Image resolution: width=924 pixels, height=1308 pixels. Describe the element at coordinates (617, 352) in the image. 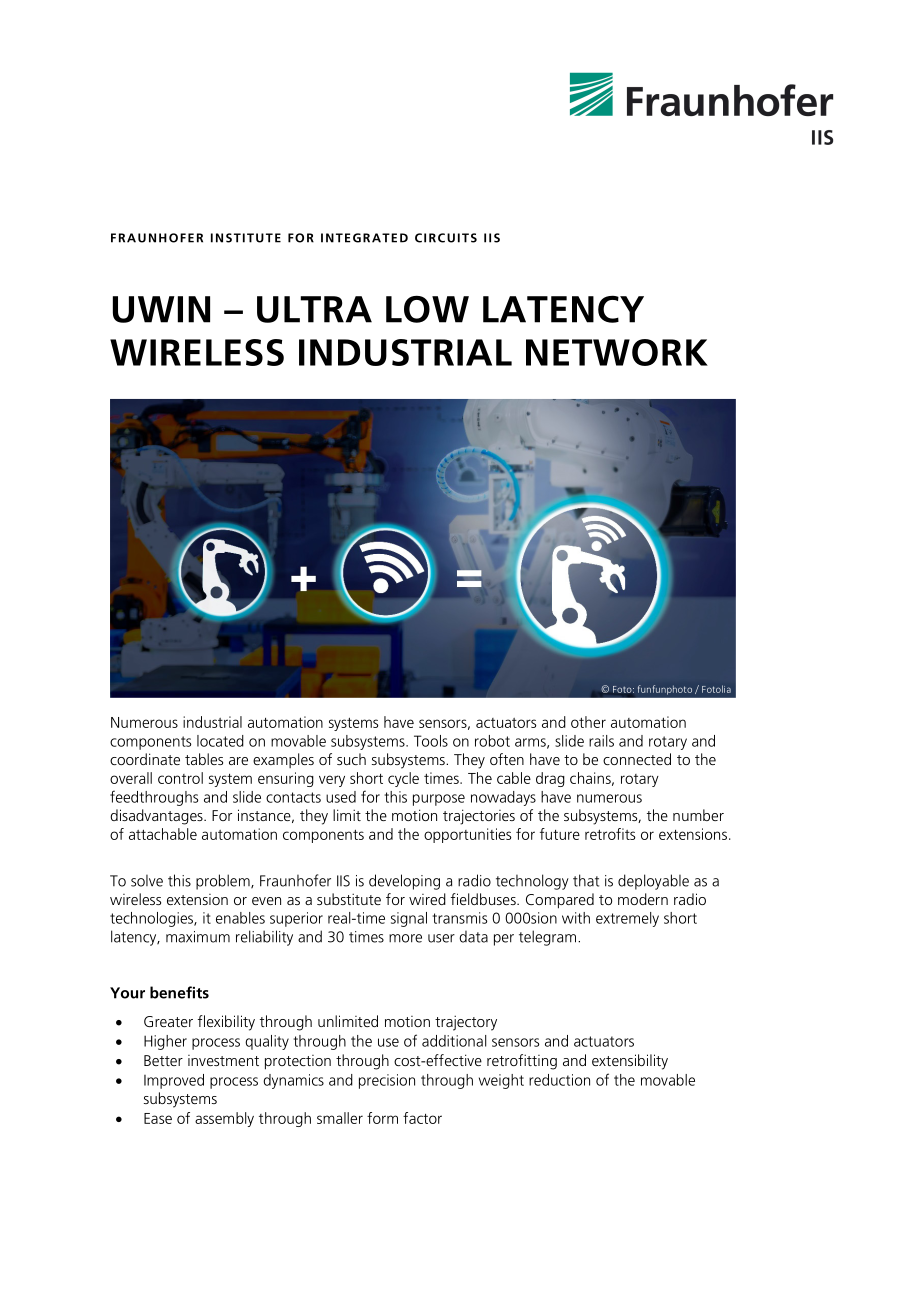

I see `NETWORK` at that location.
